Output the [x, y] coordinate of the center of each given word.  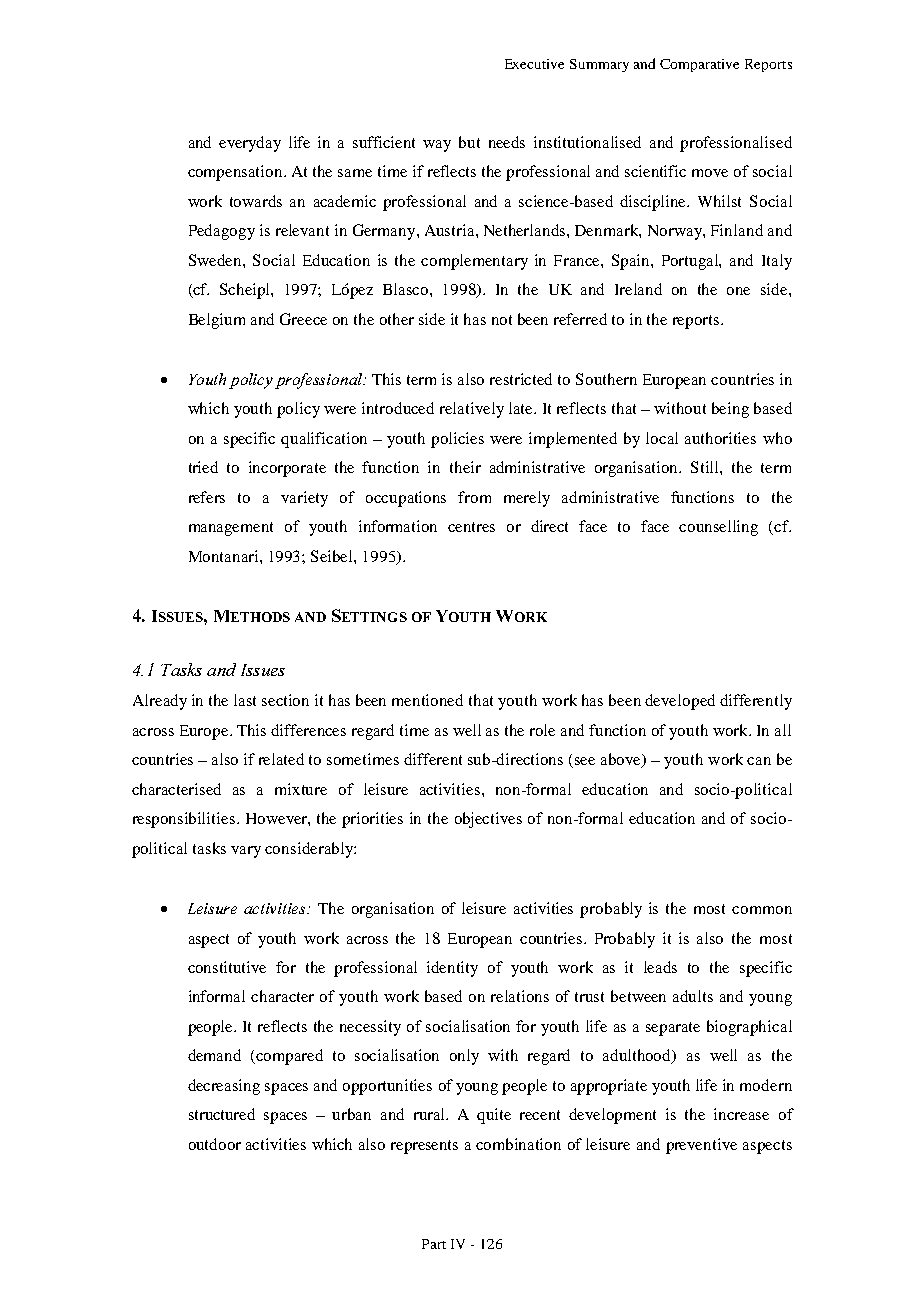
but [469, 142]
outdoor [215, 1144]
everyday [250, 144]
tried [203, 467]
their [465, 467]
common [762, 910]
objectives [488, 820]
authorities [720, 438]
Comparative [699, 65]
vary [246, 852]
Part [434, 1244]
